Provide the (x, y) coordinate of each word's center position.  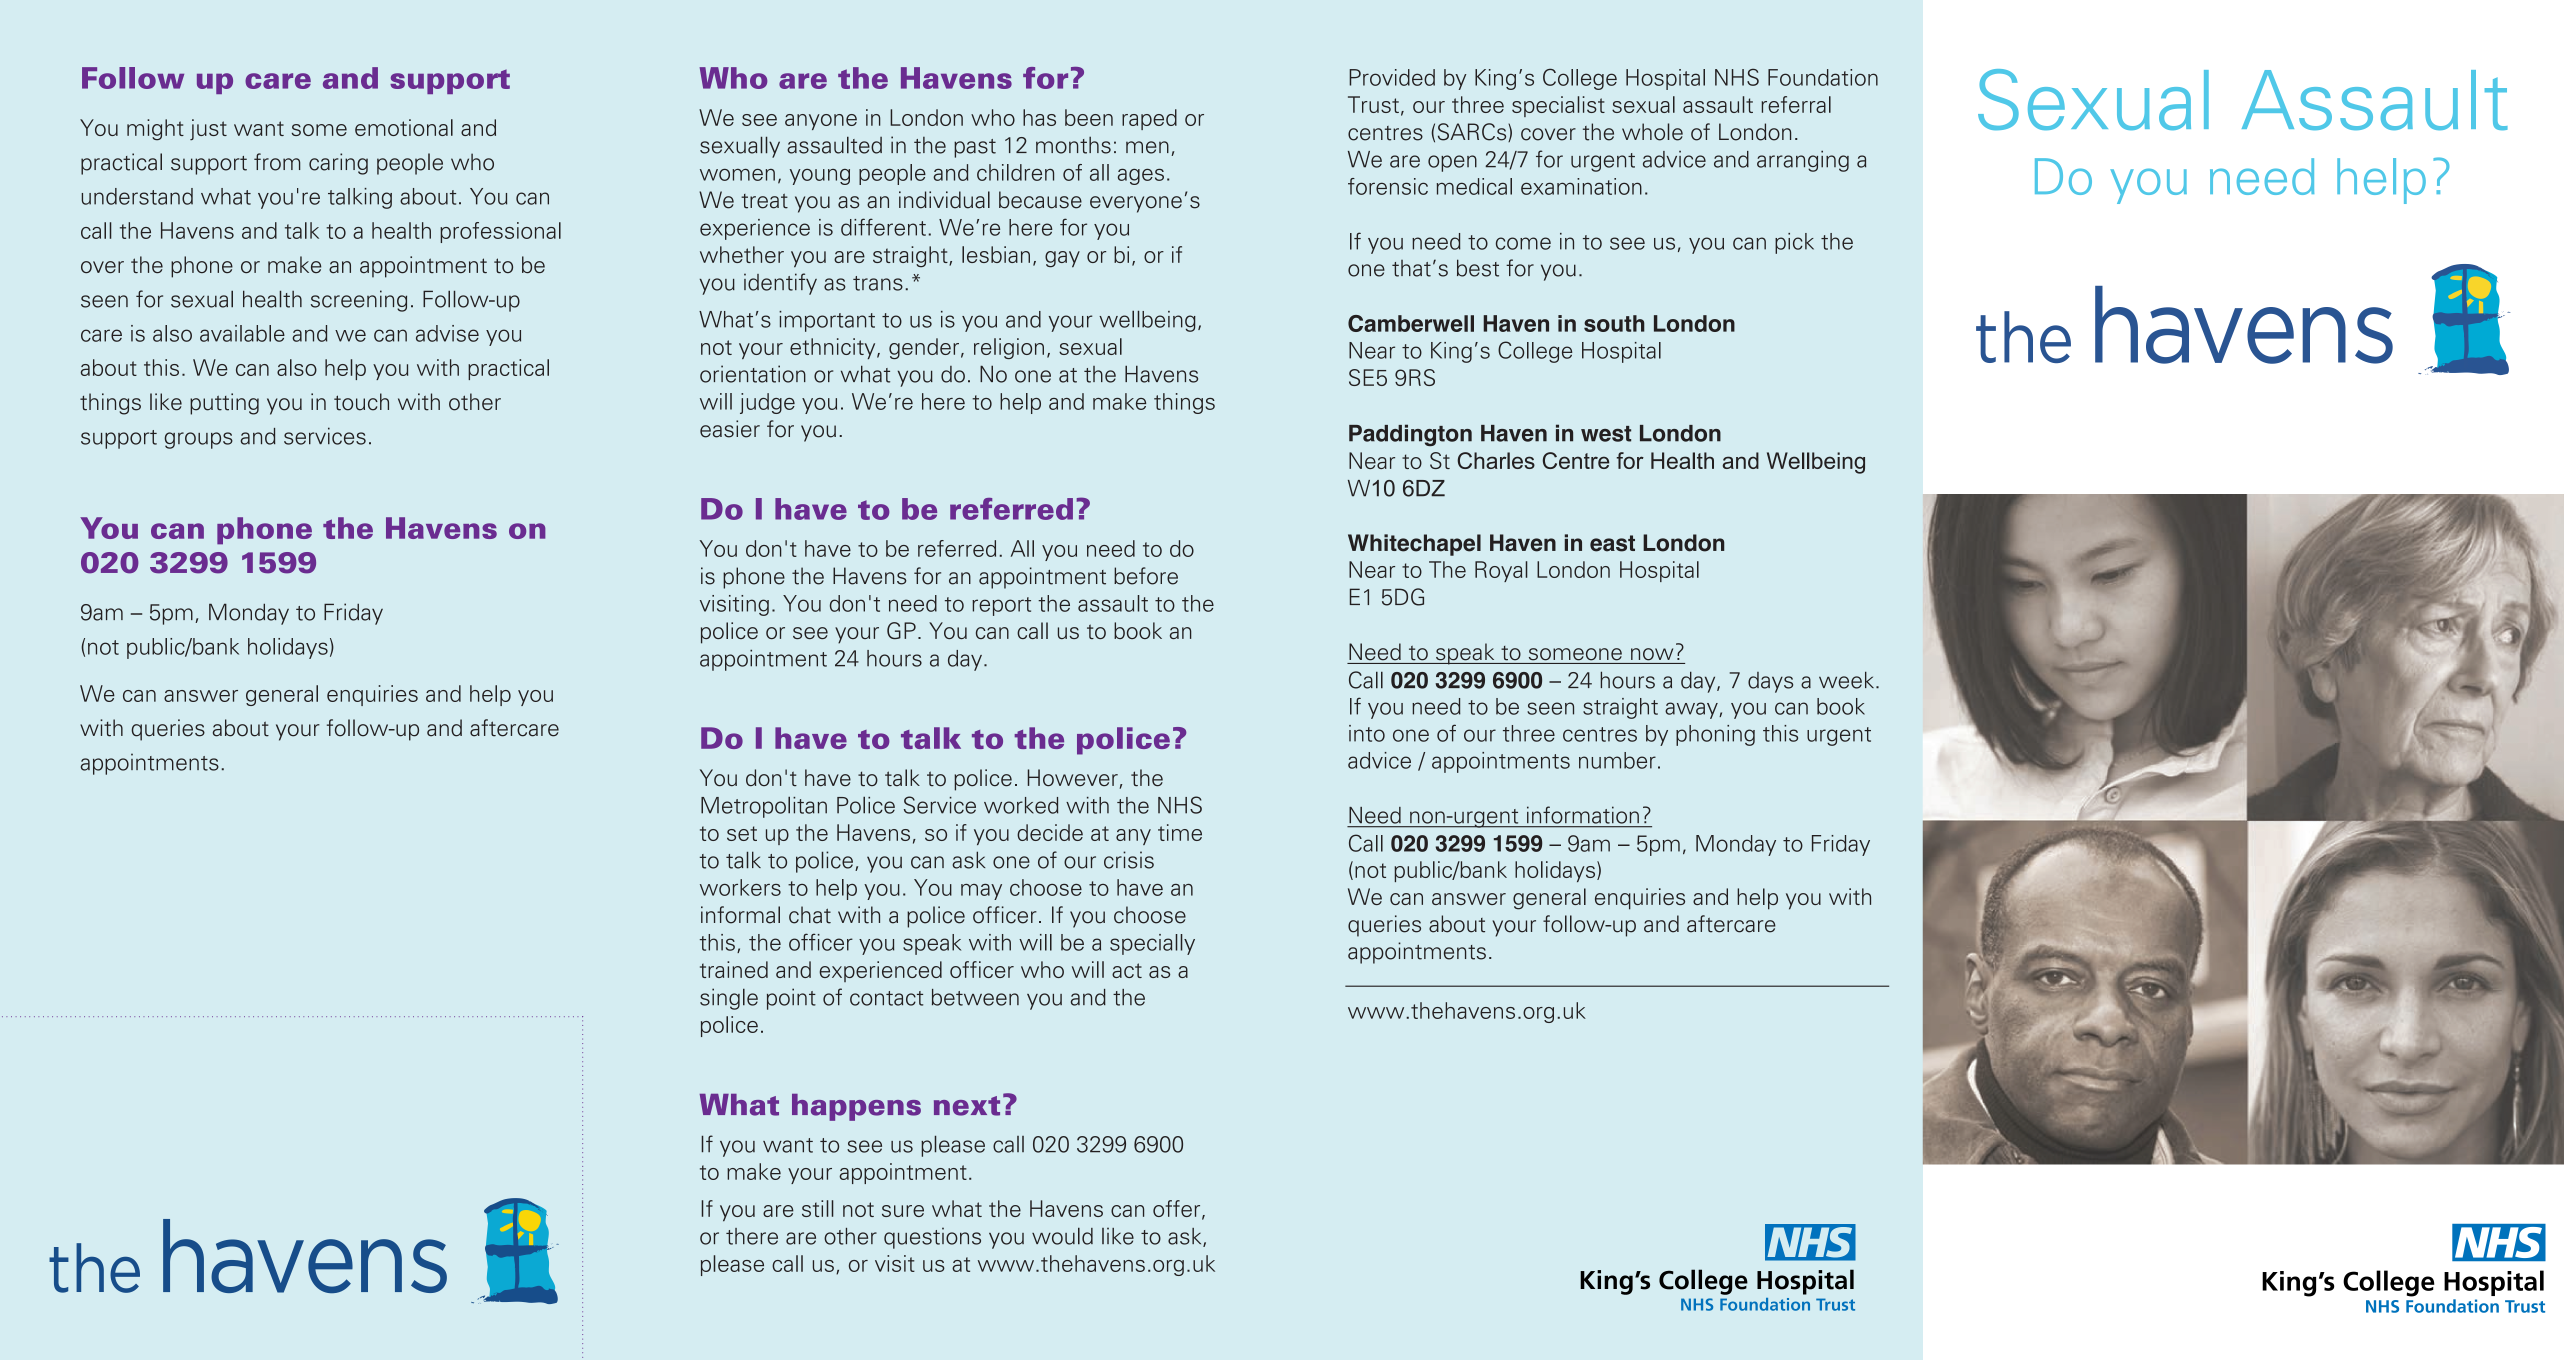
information (1583, 815)
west (1606, 434)
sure (903, 1211)
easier (730, 429)
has (1039, 117)
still (818, 1208)
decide (1050, 832)
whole (1652, 132)
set (742, 833)
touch (361, 402)
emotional (404, 127)
